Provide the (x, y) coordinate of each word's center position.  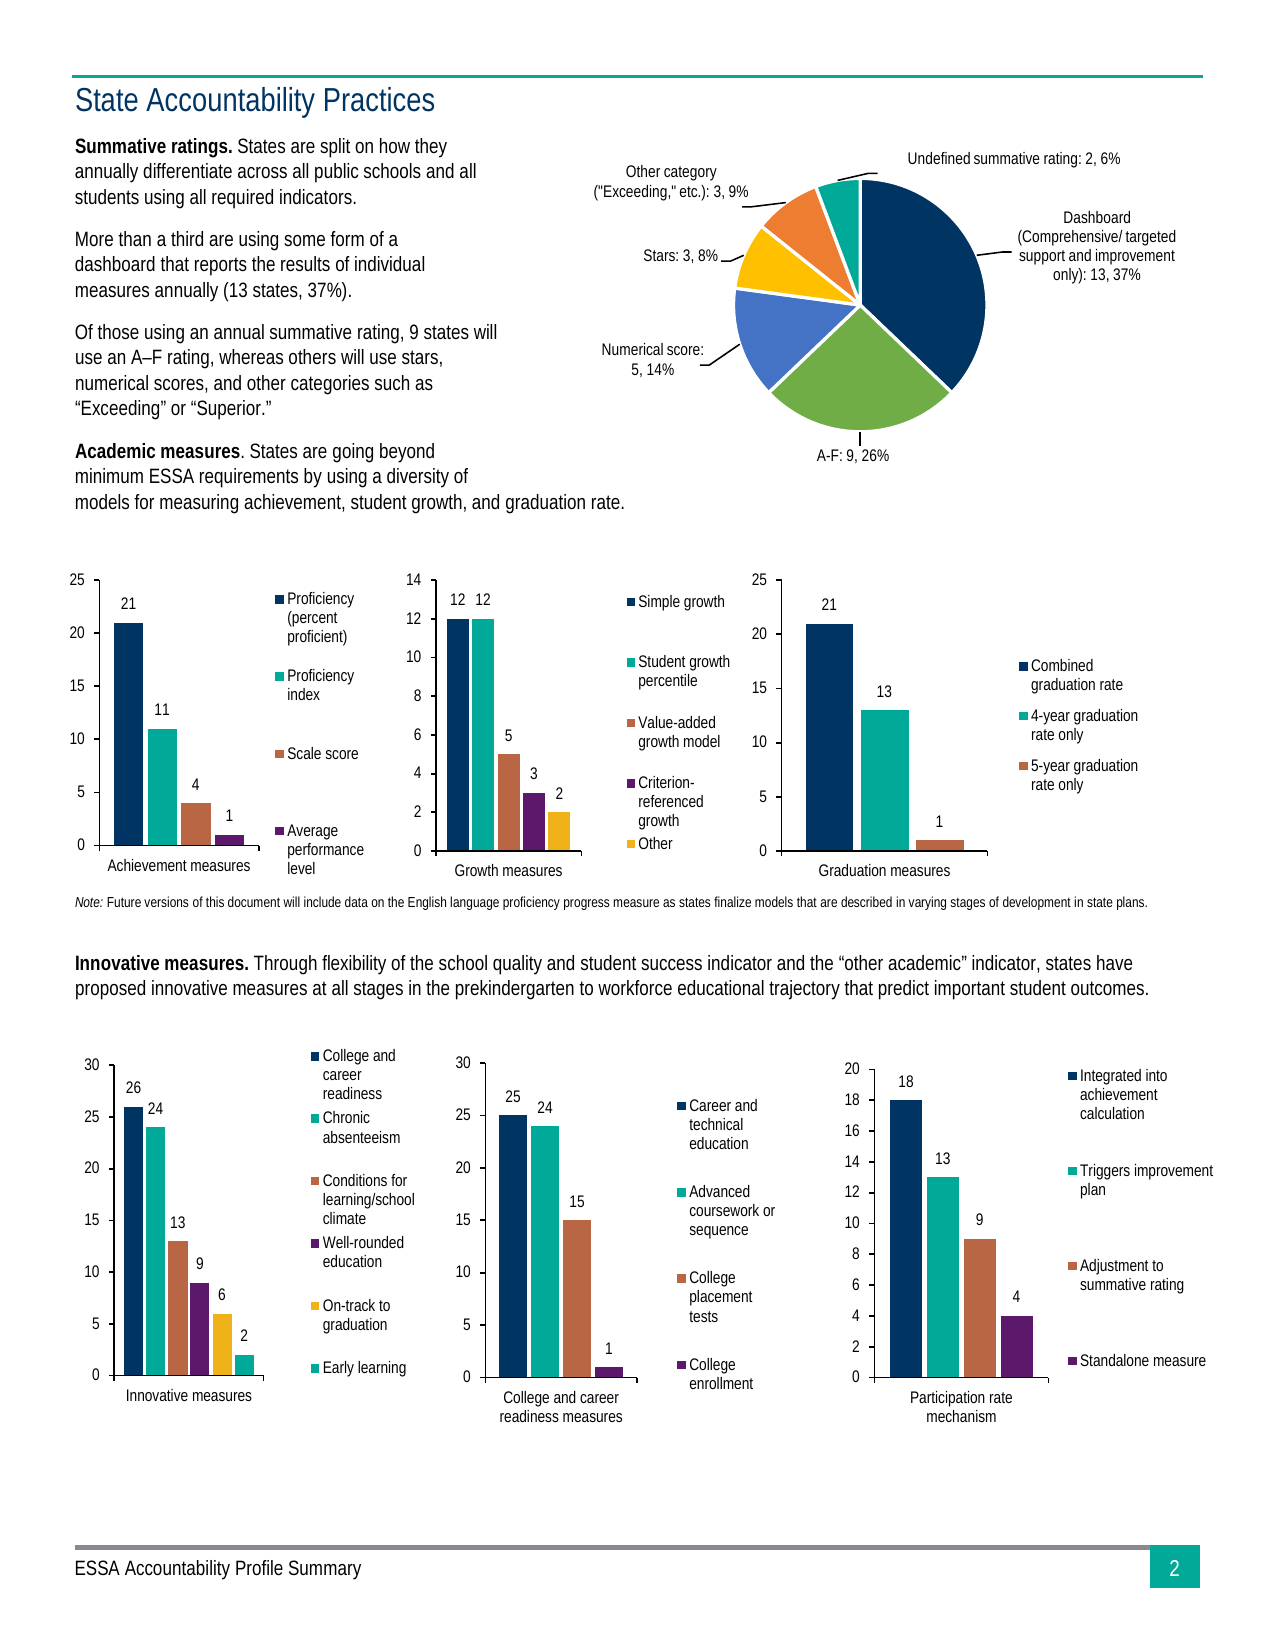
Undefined (939, 158)
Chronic (346, 1117)
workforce (635, 987)
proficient (317, 638)
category (690, 173)
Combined (1062, 665)
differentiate (187, 170)
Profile (259, 1567)
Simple (659, 603)
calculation (1112, 1113)
